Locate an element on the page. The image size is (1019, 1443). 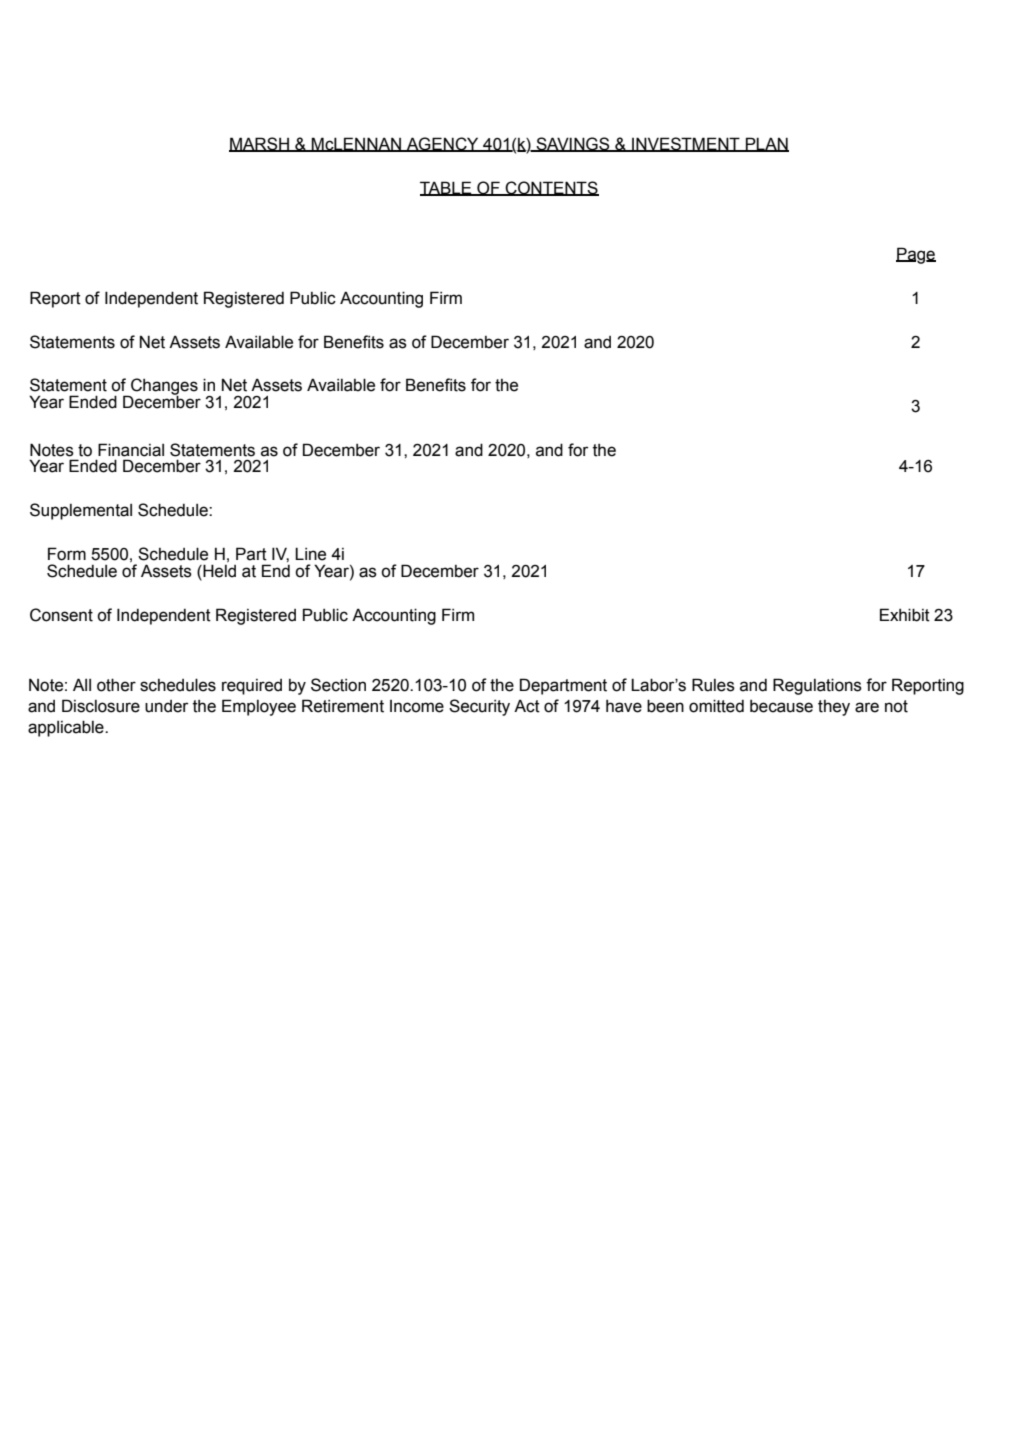
PLAN is located at coordinates (766, 144).
